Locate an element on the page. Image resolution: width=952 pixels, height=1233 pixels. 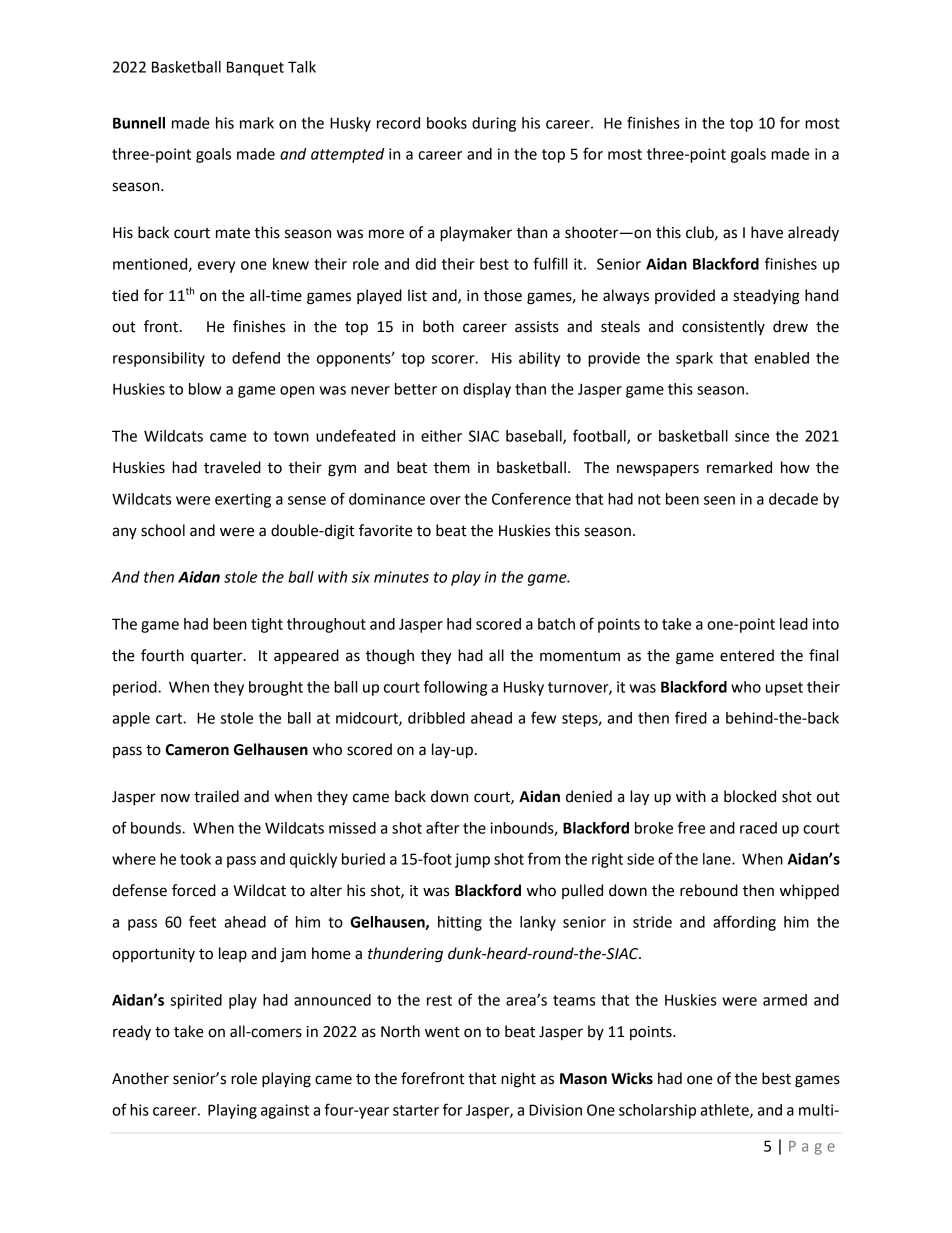
raced is located at coordinates (758, 828).
